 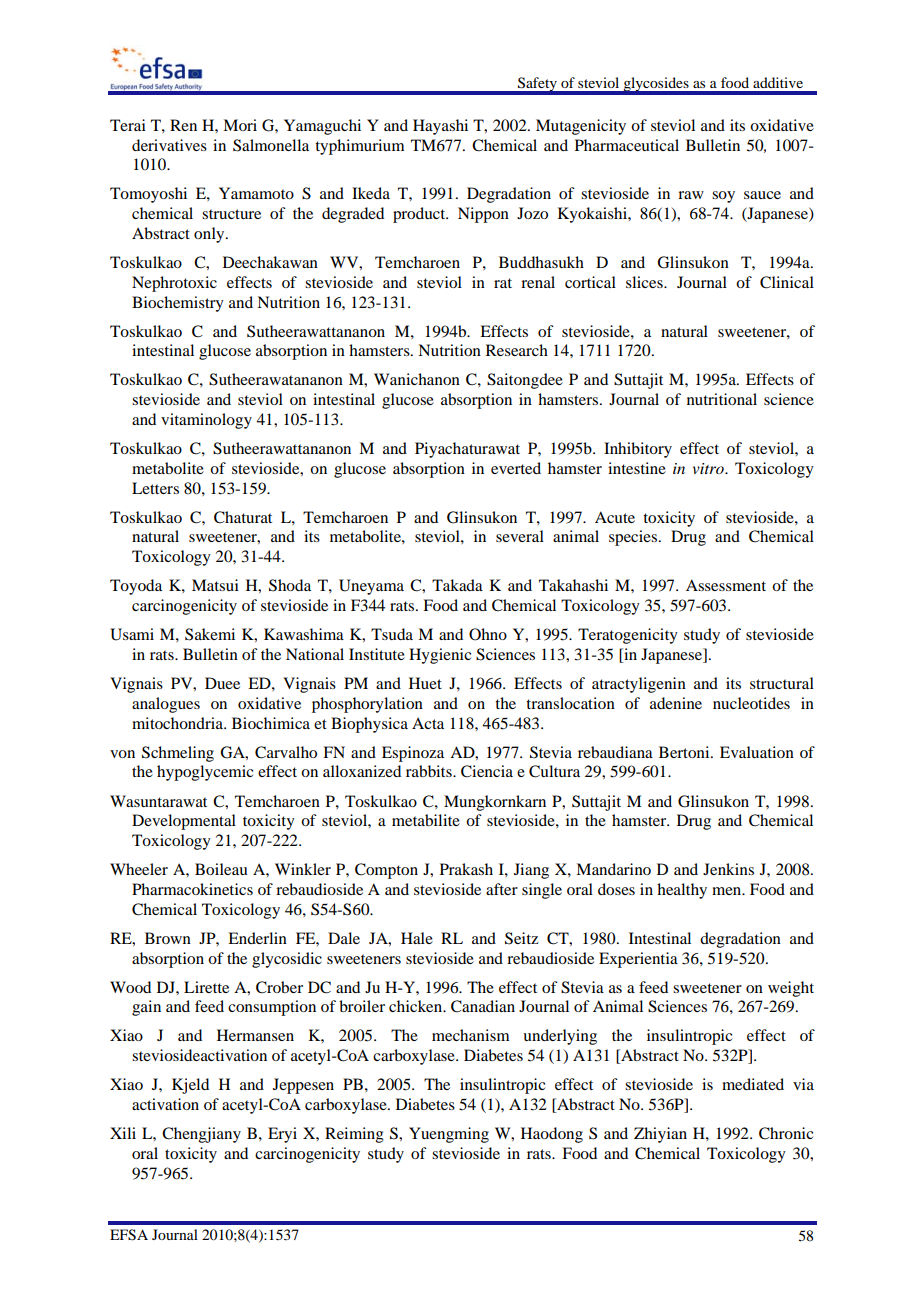 What do you see at coordinates (146, 1008) in the screenshot?
I see `gain` at bounding box center [146, 1008].
